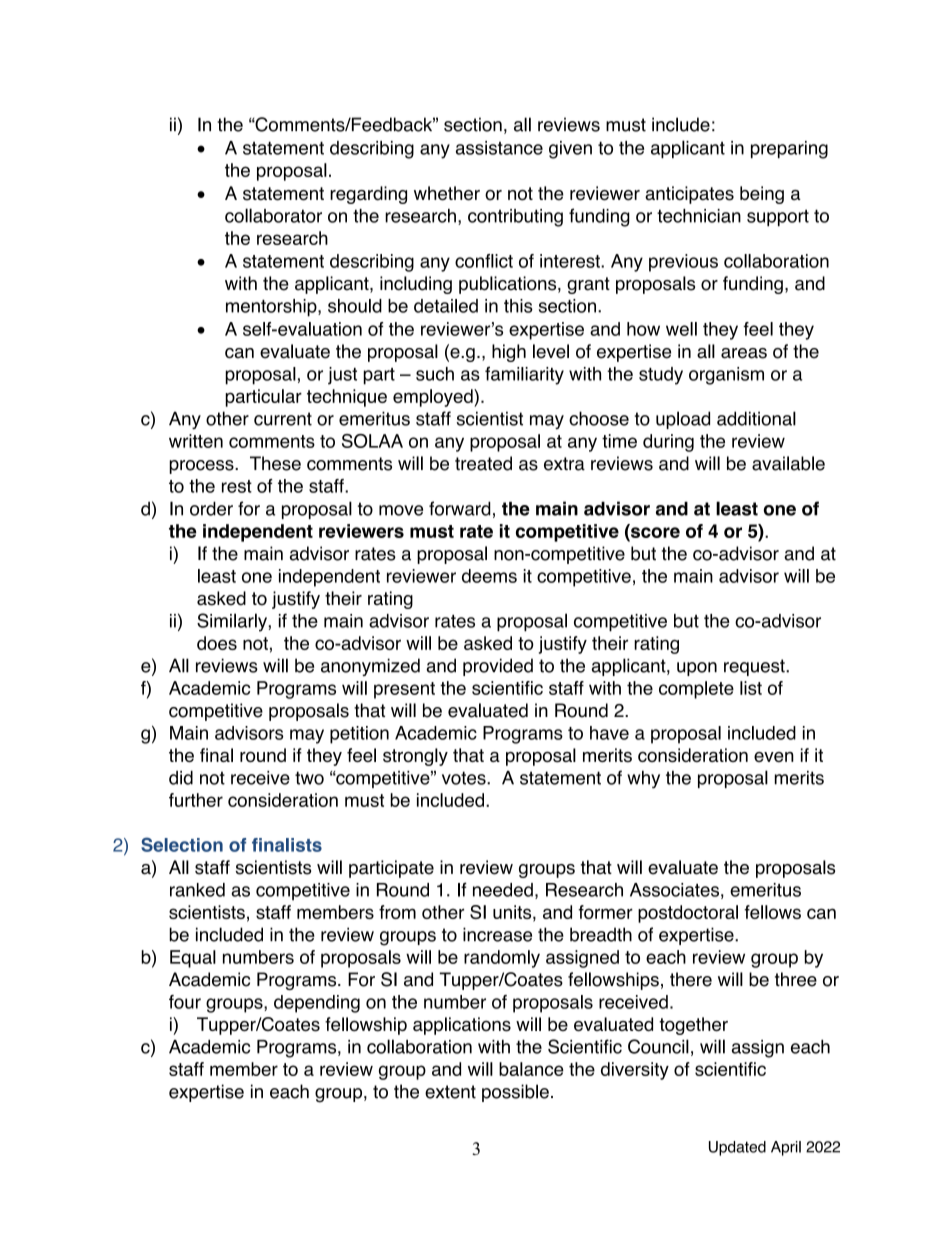 This document has width=952, height=1233. I want to click on anticipates, so click(689, 195).
